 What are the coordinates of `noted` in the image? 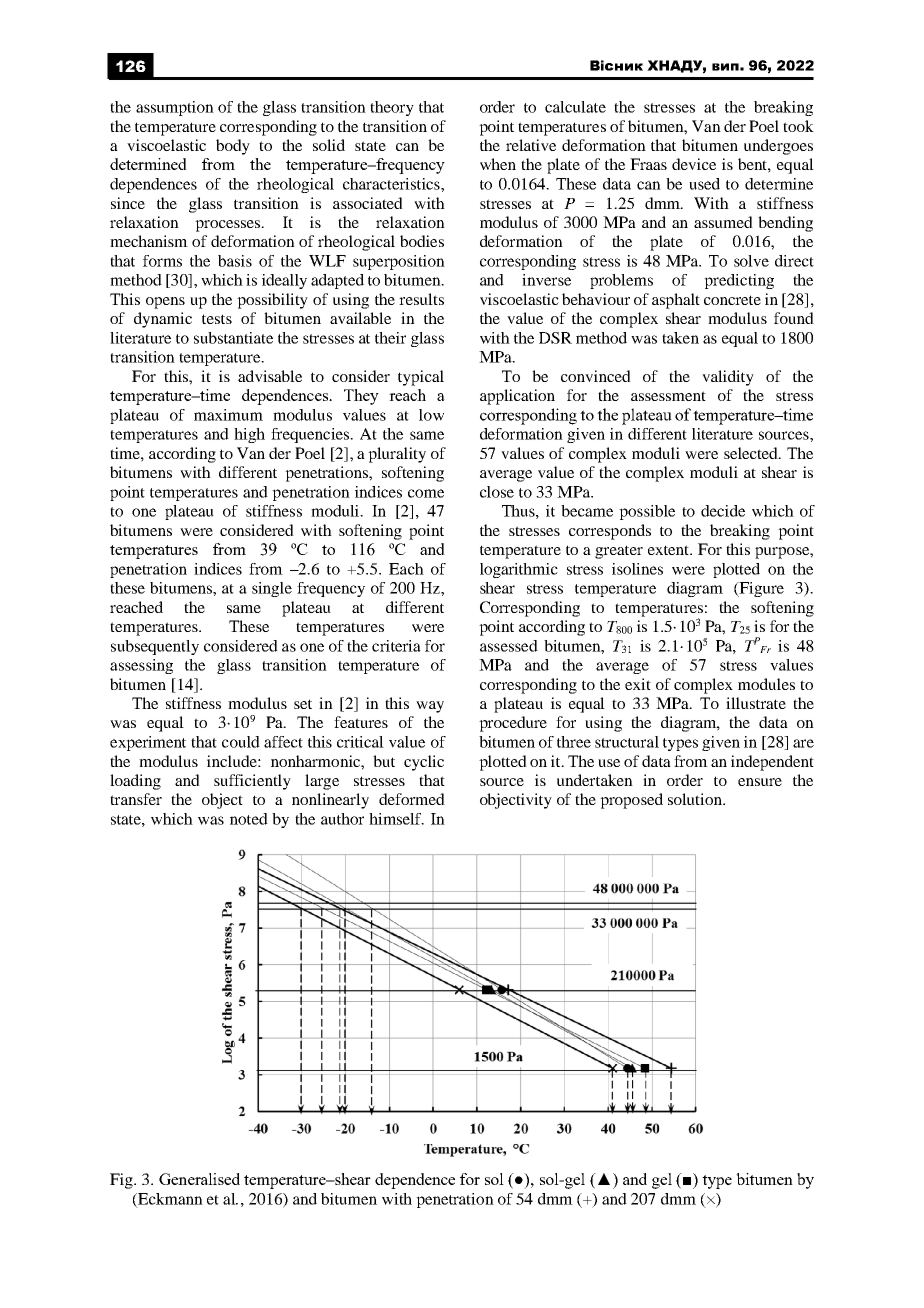 It's located at (249, 819).
